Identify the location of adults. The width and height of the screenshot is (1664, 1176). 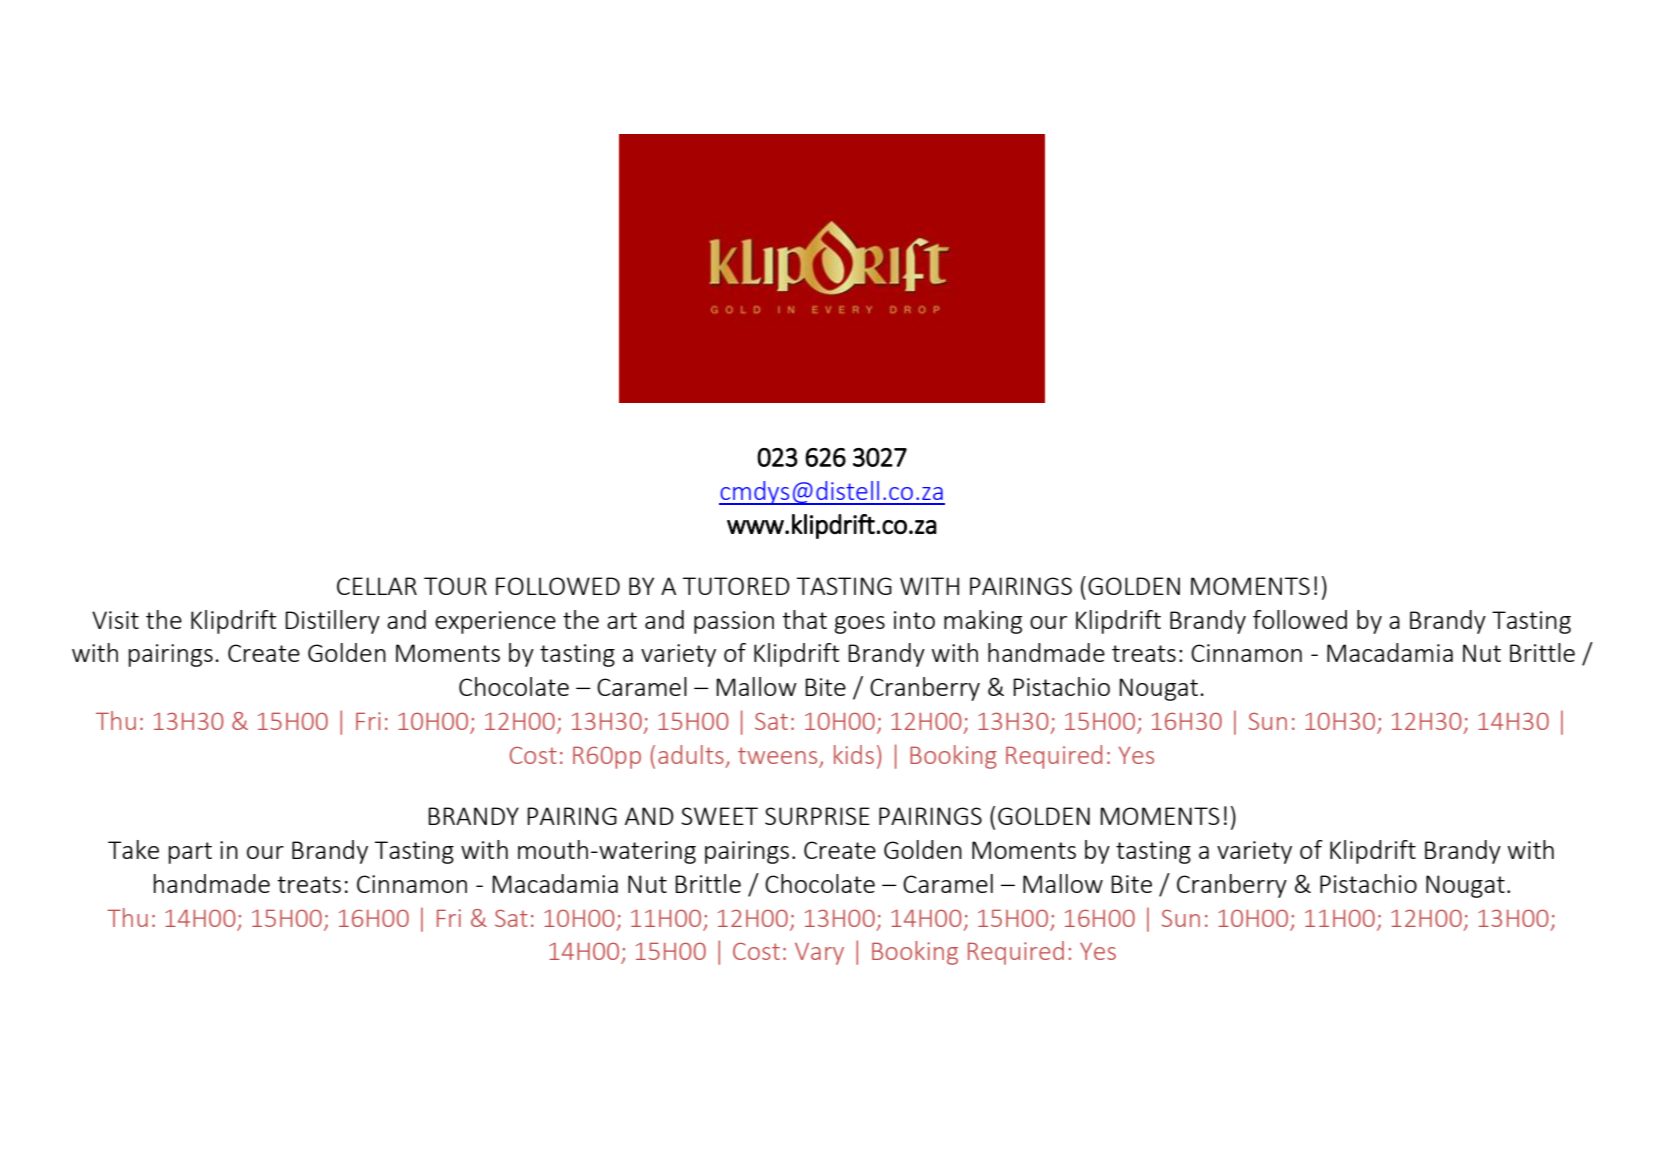
(691, 754).
